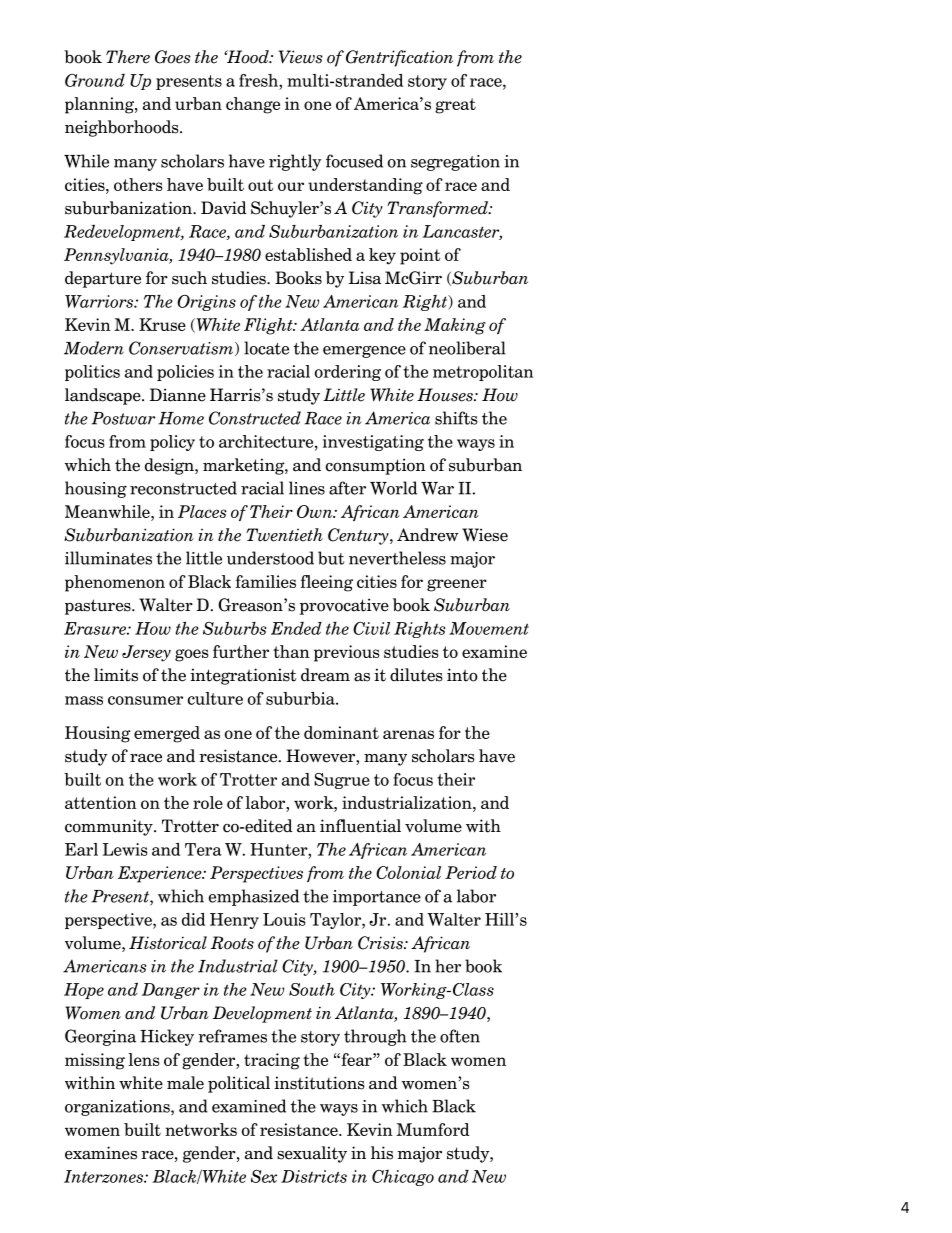 This screenshot has height=1233, width=952. What do you see at coordinates (455, 106) in the screenshot?
I see `great` at bounding box center [455, 106].
